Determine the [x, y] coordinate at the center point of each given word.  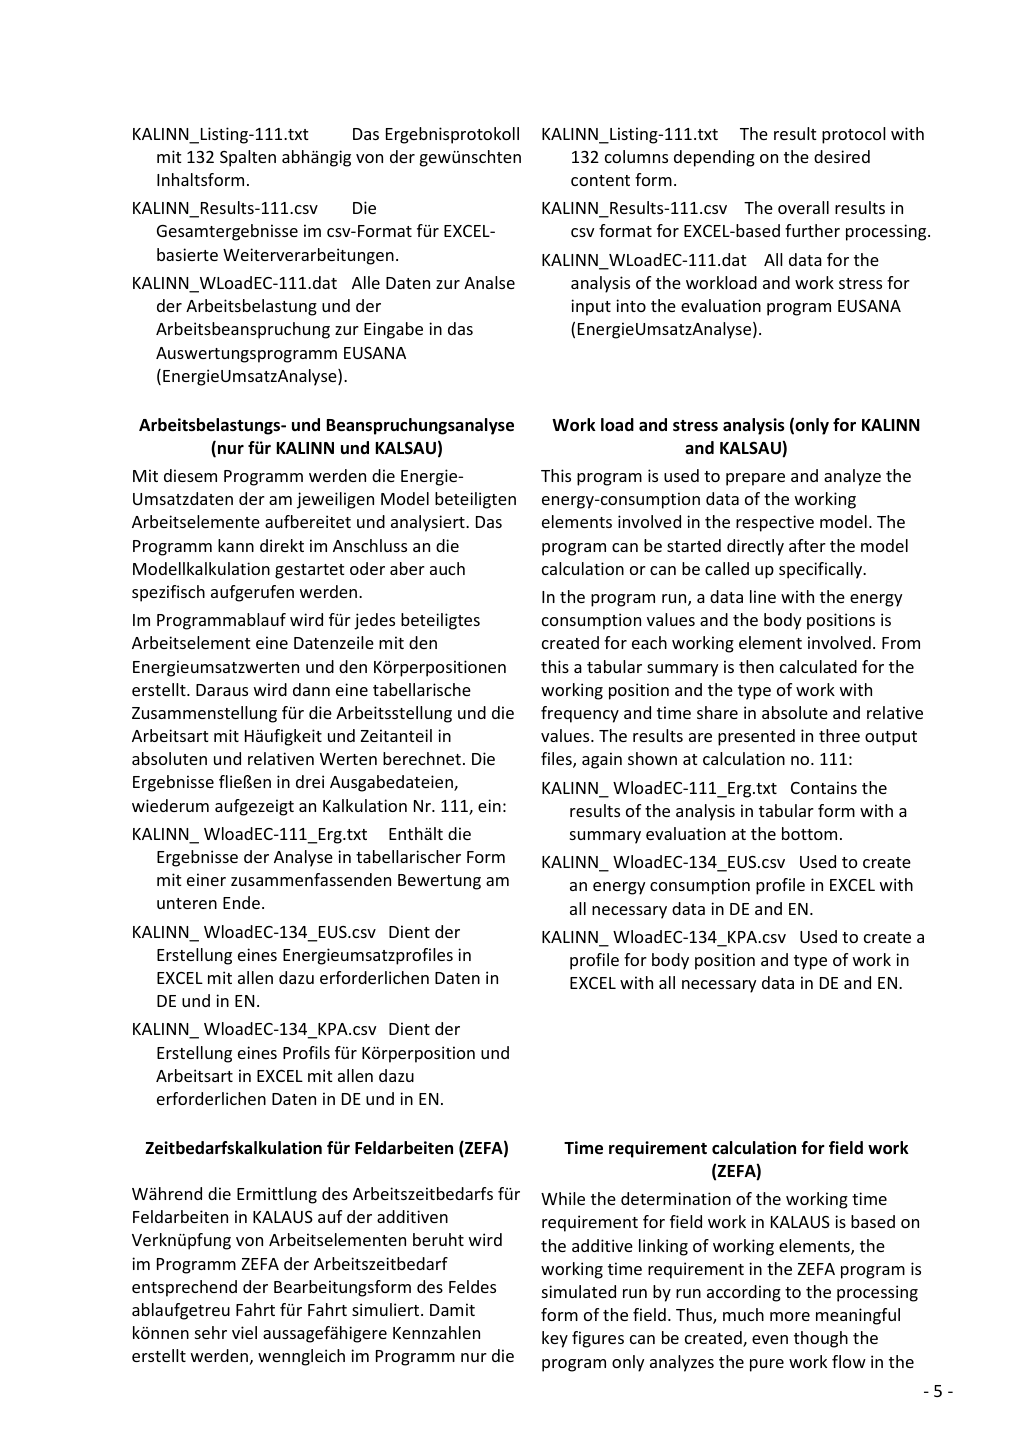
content [600, 180]
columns [636, 156]
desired [842, 156]
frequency [580, 714]
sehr [211, 1332]
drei [310, 781]
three [839, 735]
